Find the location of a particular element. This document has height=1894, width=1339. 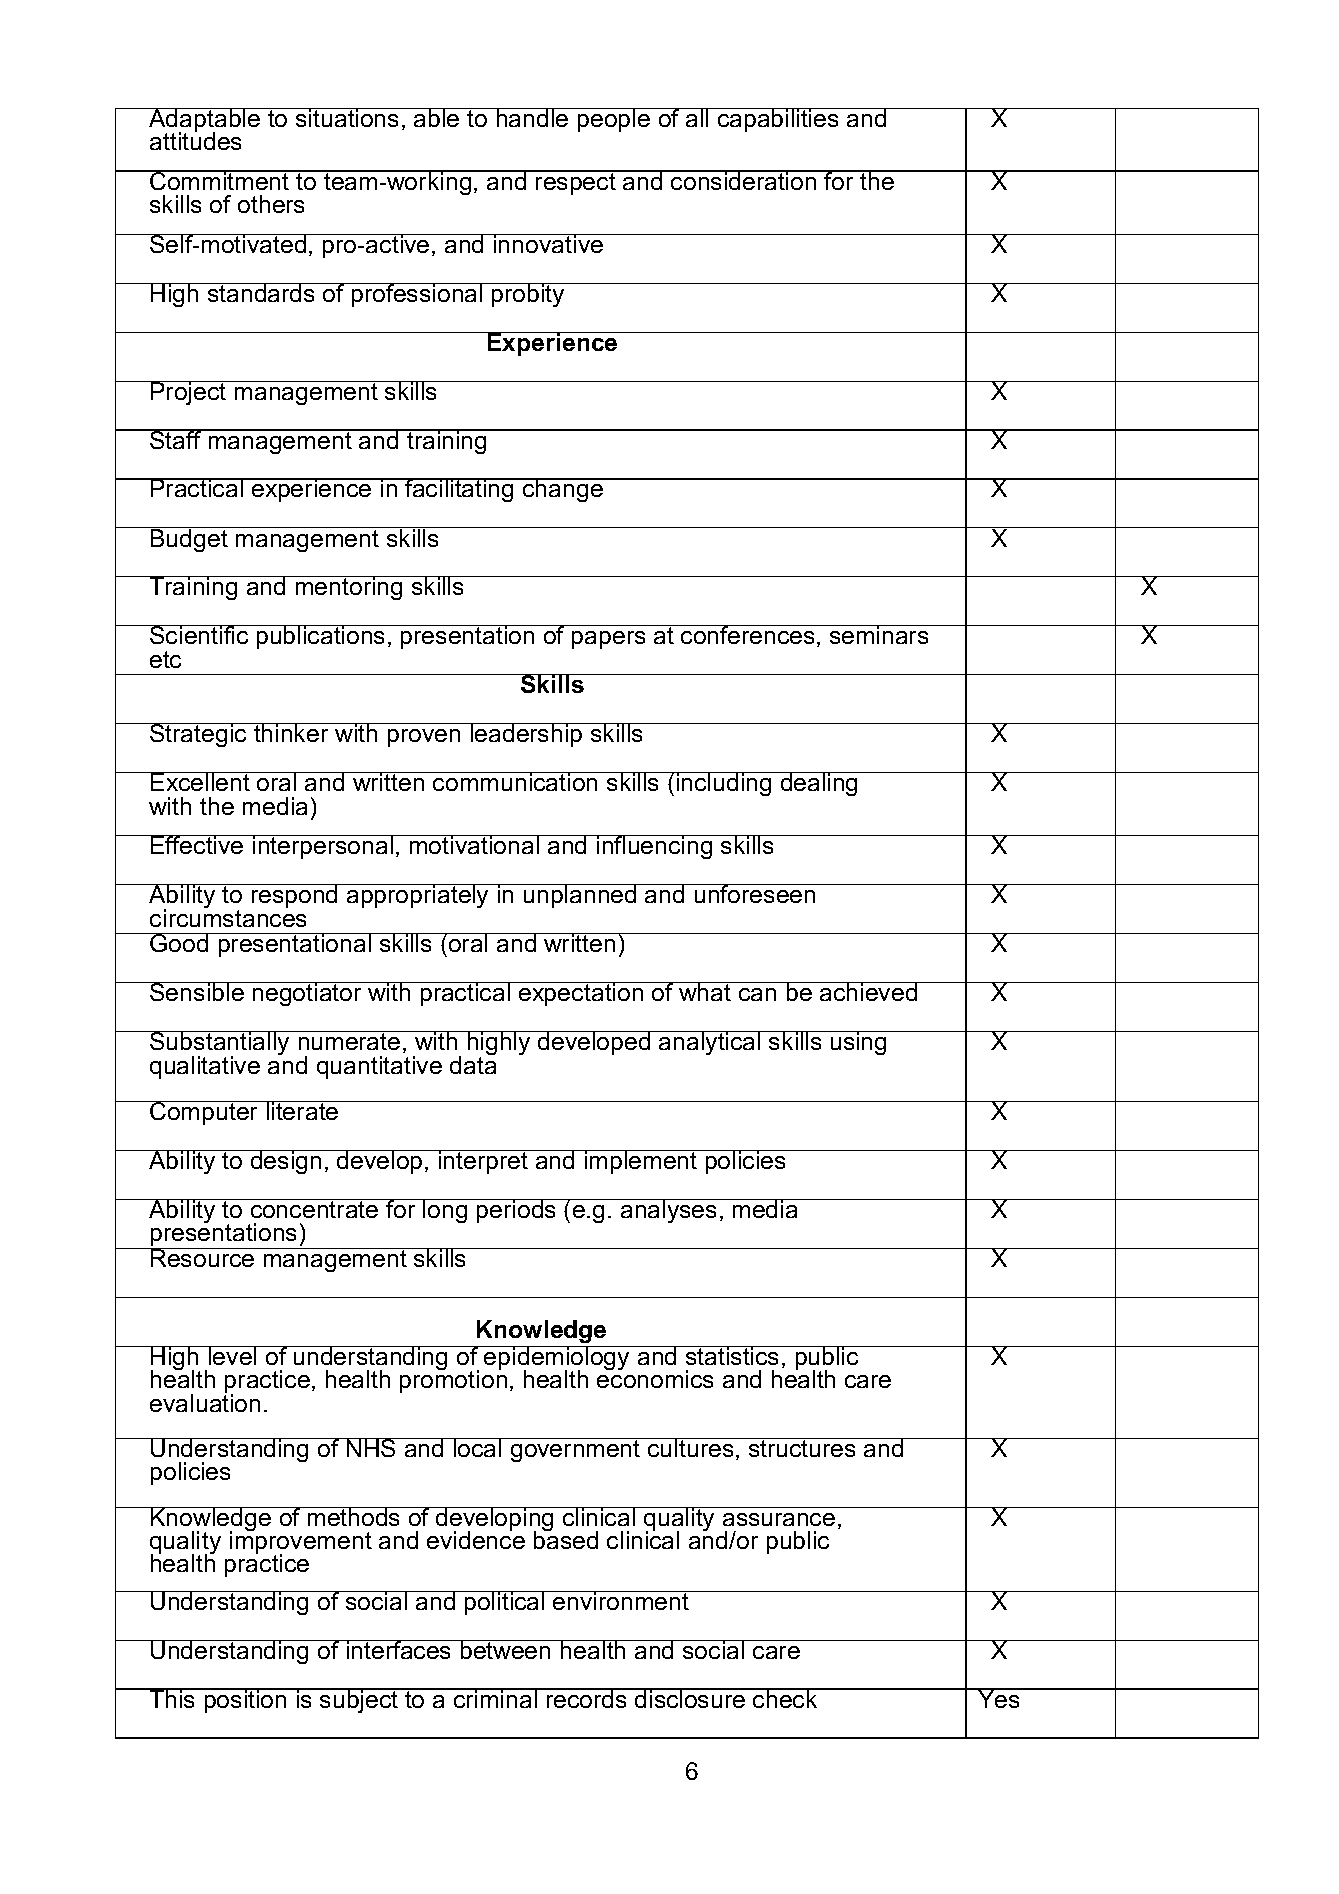

position is located at coordinates (245, 1700).
